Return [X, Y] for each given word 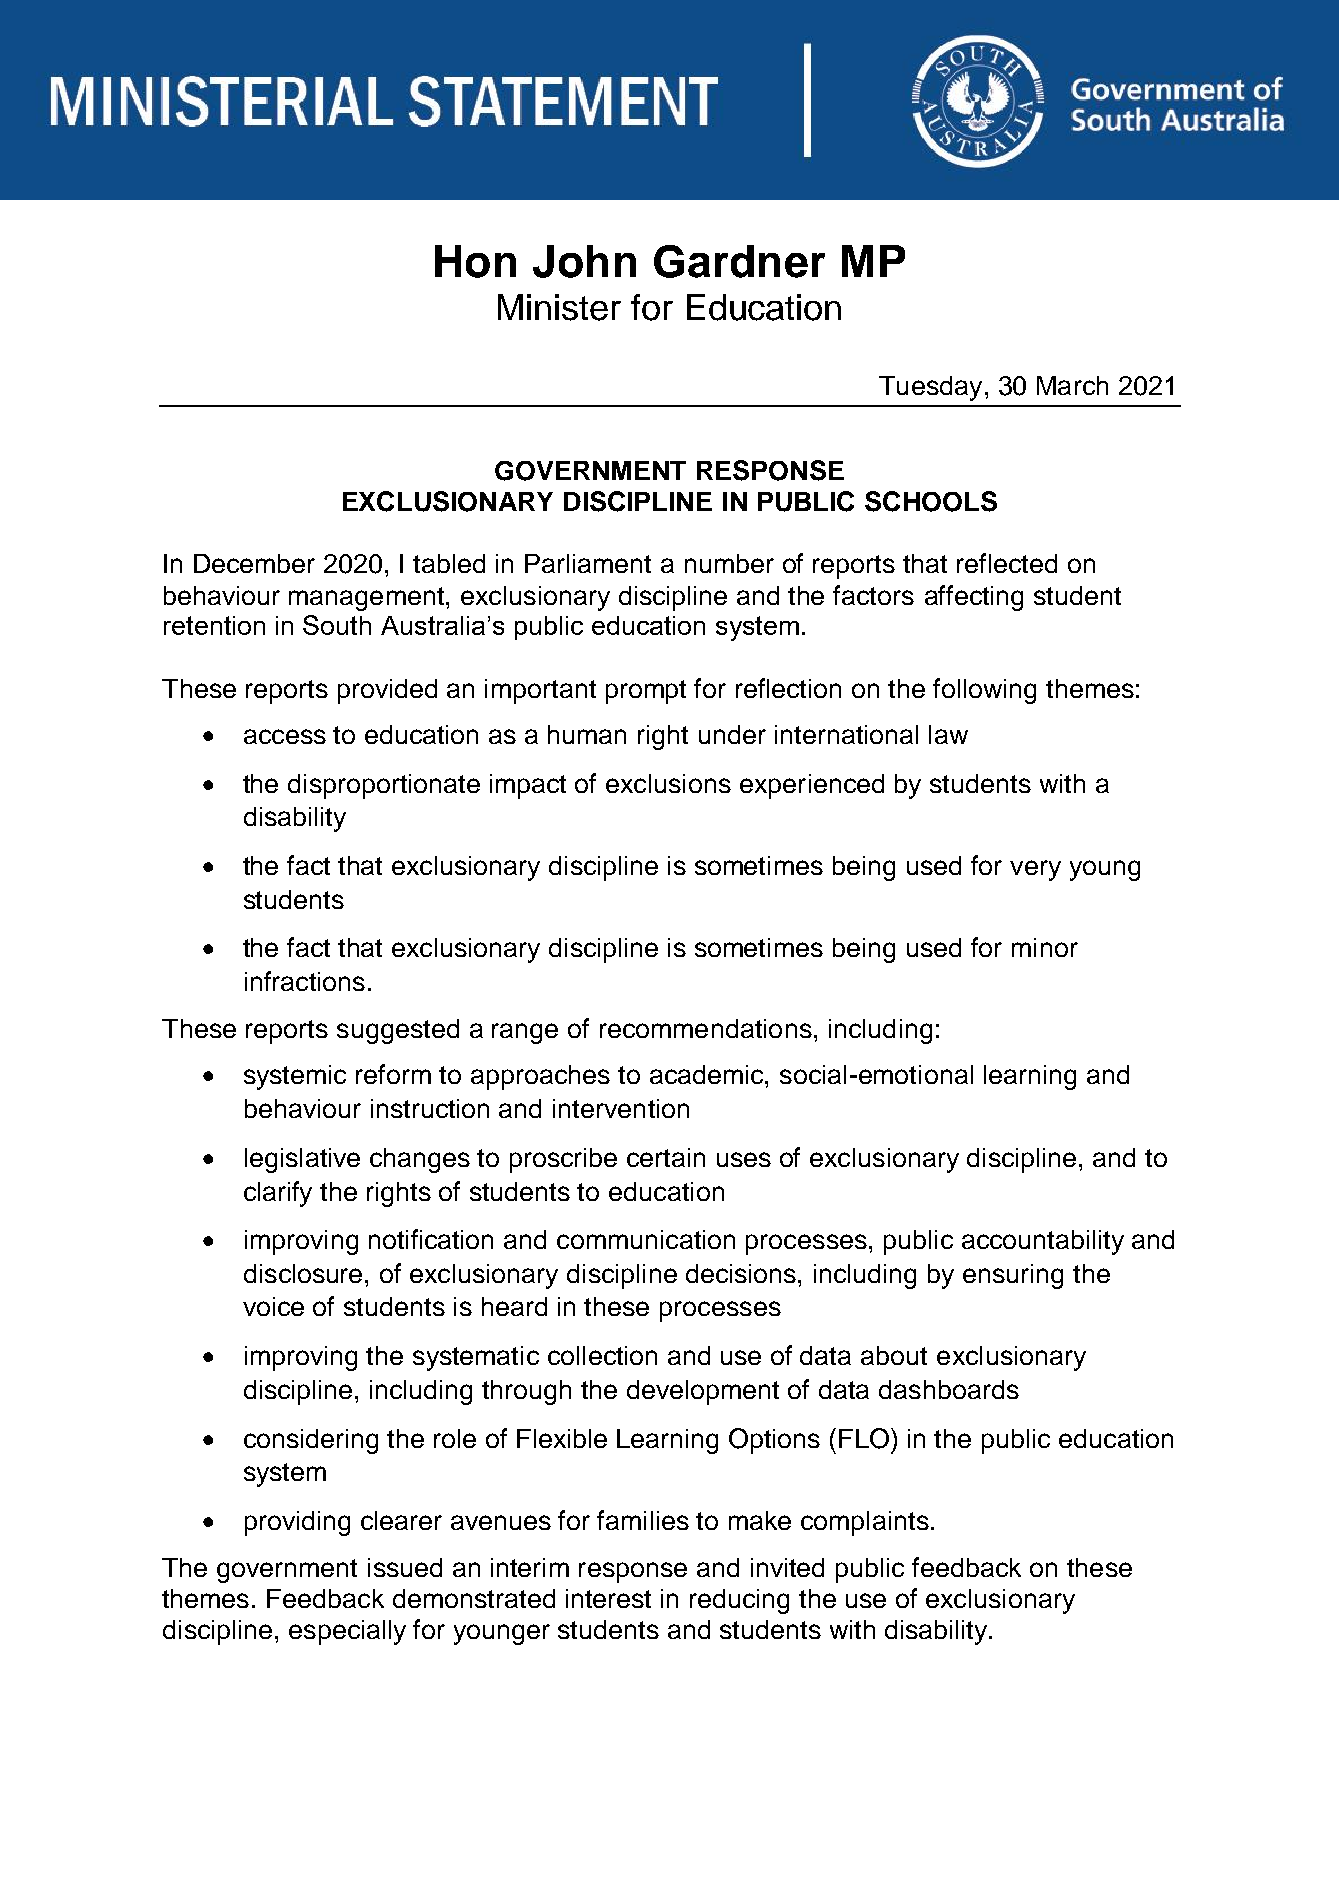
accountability [1043, 1242]
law [948, 734]
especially [347, 1632]
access [285, 736]
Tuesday [930, 388]
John [584, 261]
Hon [475, 261]
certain [666, 1157]
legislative [302, 1160]
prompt [646, 692]
